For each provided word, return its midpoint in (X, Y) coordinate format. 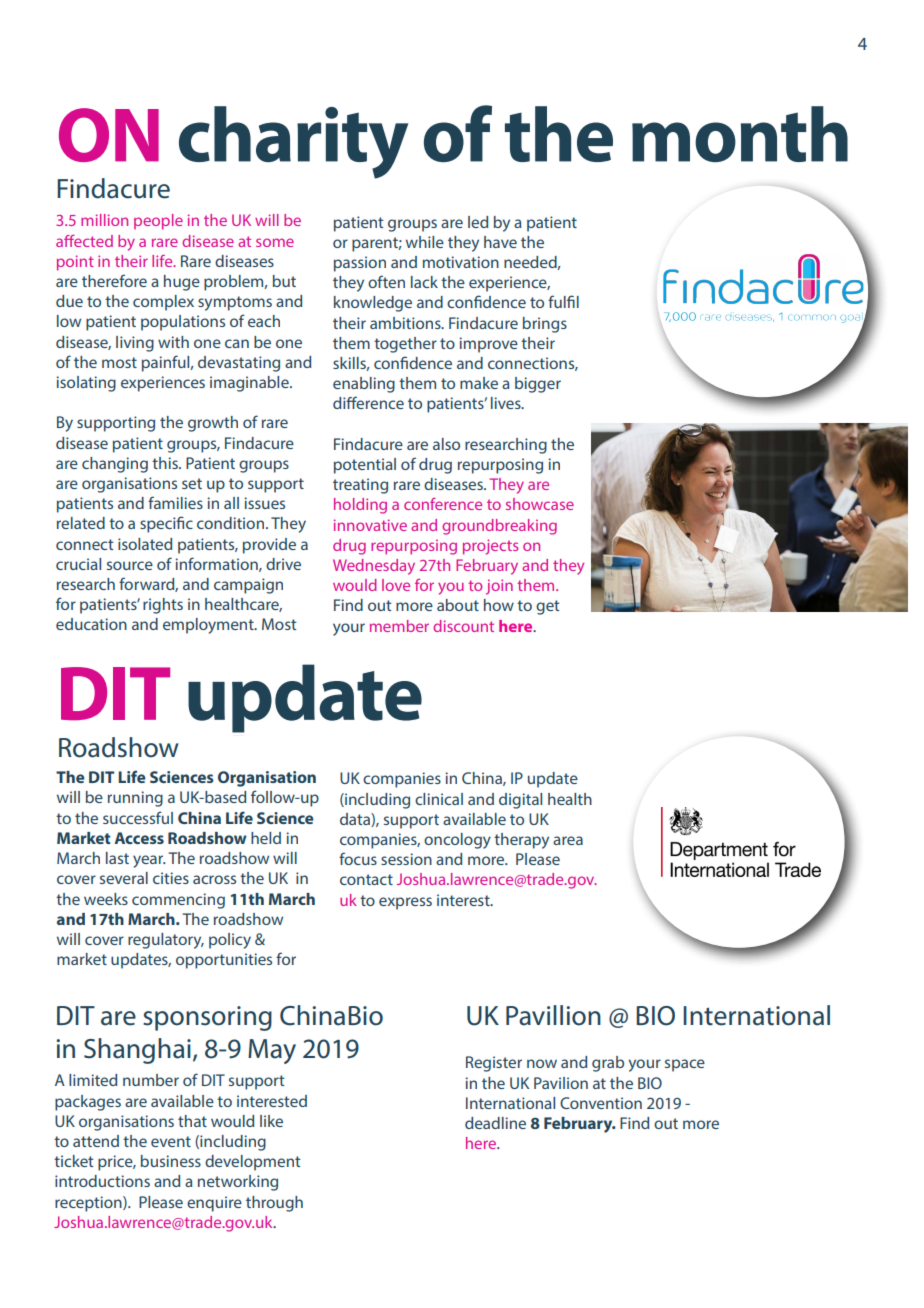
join (499, 587)
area (568, 840)
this (166, 463)
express (405, 903)
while (425, 242)
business (171, 1161)
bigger (538, 385)
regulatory (166, 941)
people (158, 222)
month (740, 134)
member (399, 626)
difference (368, 402)
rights (163, 606)
